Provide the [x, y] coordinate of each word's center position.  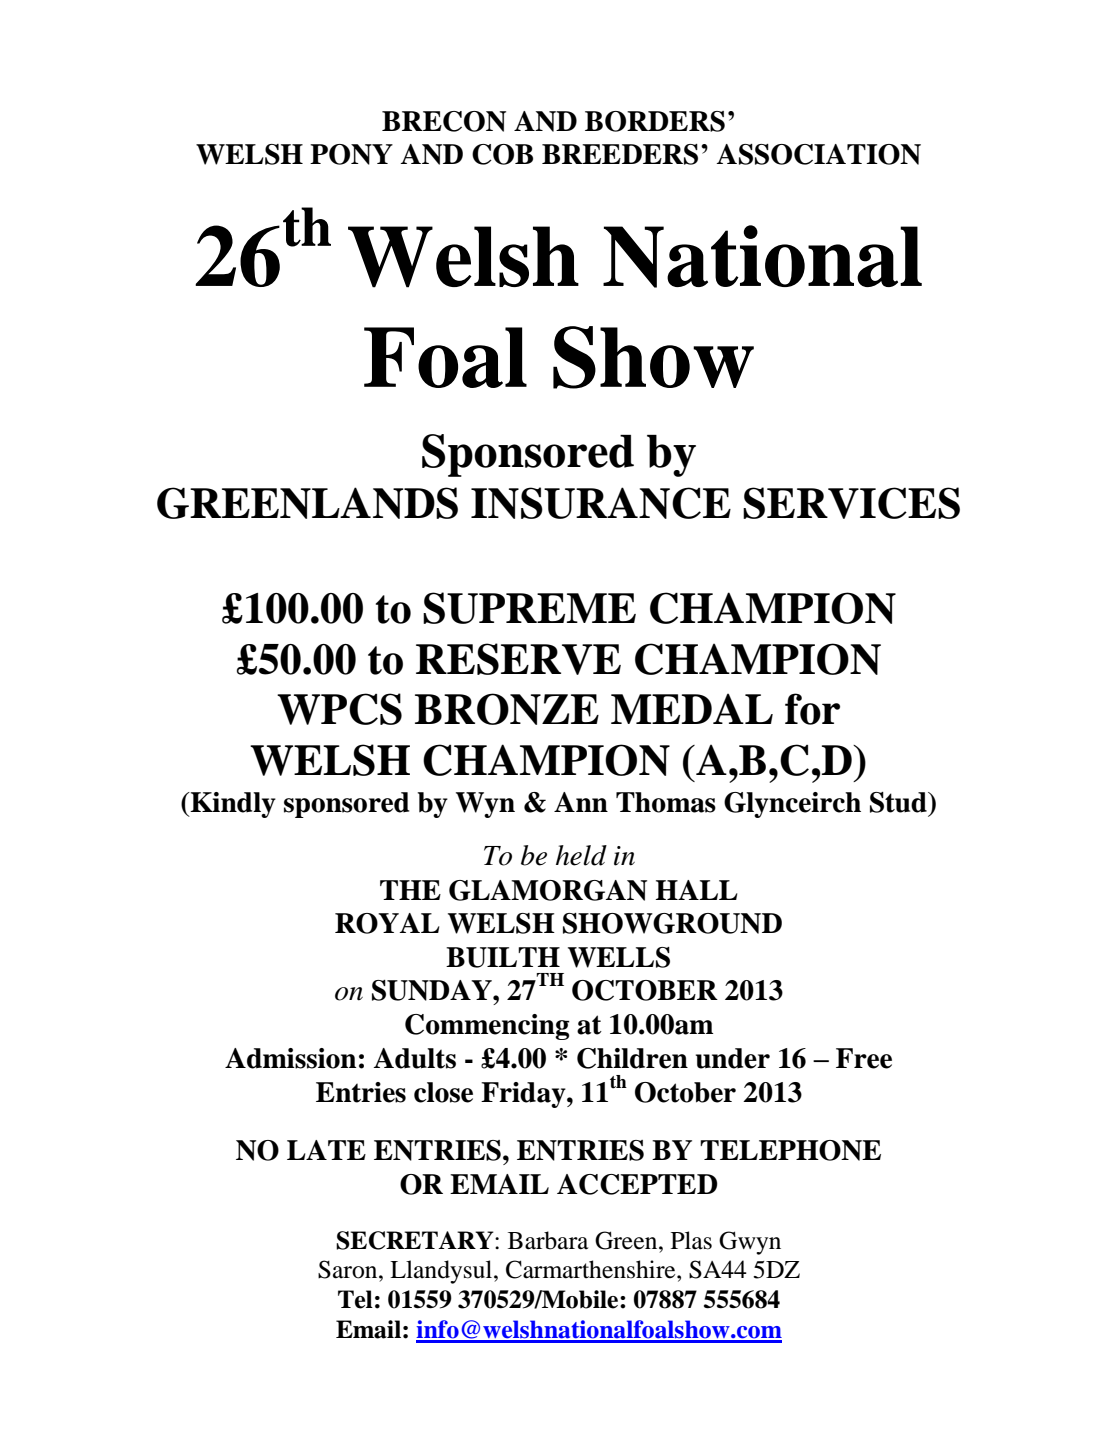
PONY [351, 154]
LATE [326, 1150]
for [812, 709]
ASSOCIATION [819, 154]
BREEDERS [620, 154]
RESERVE [518, 659]
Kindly [232, 805]
